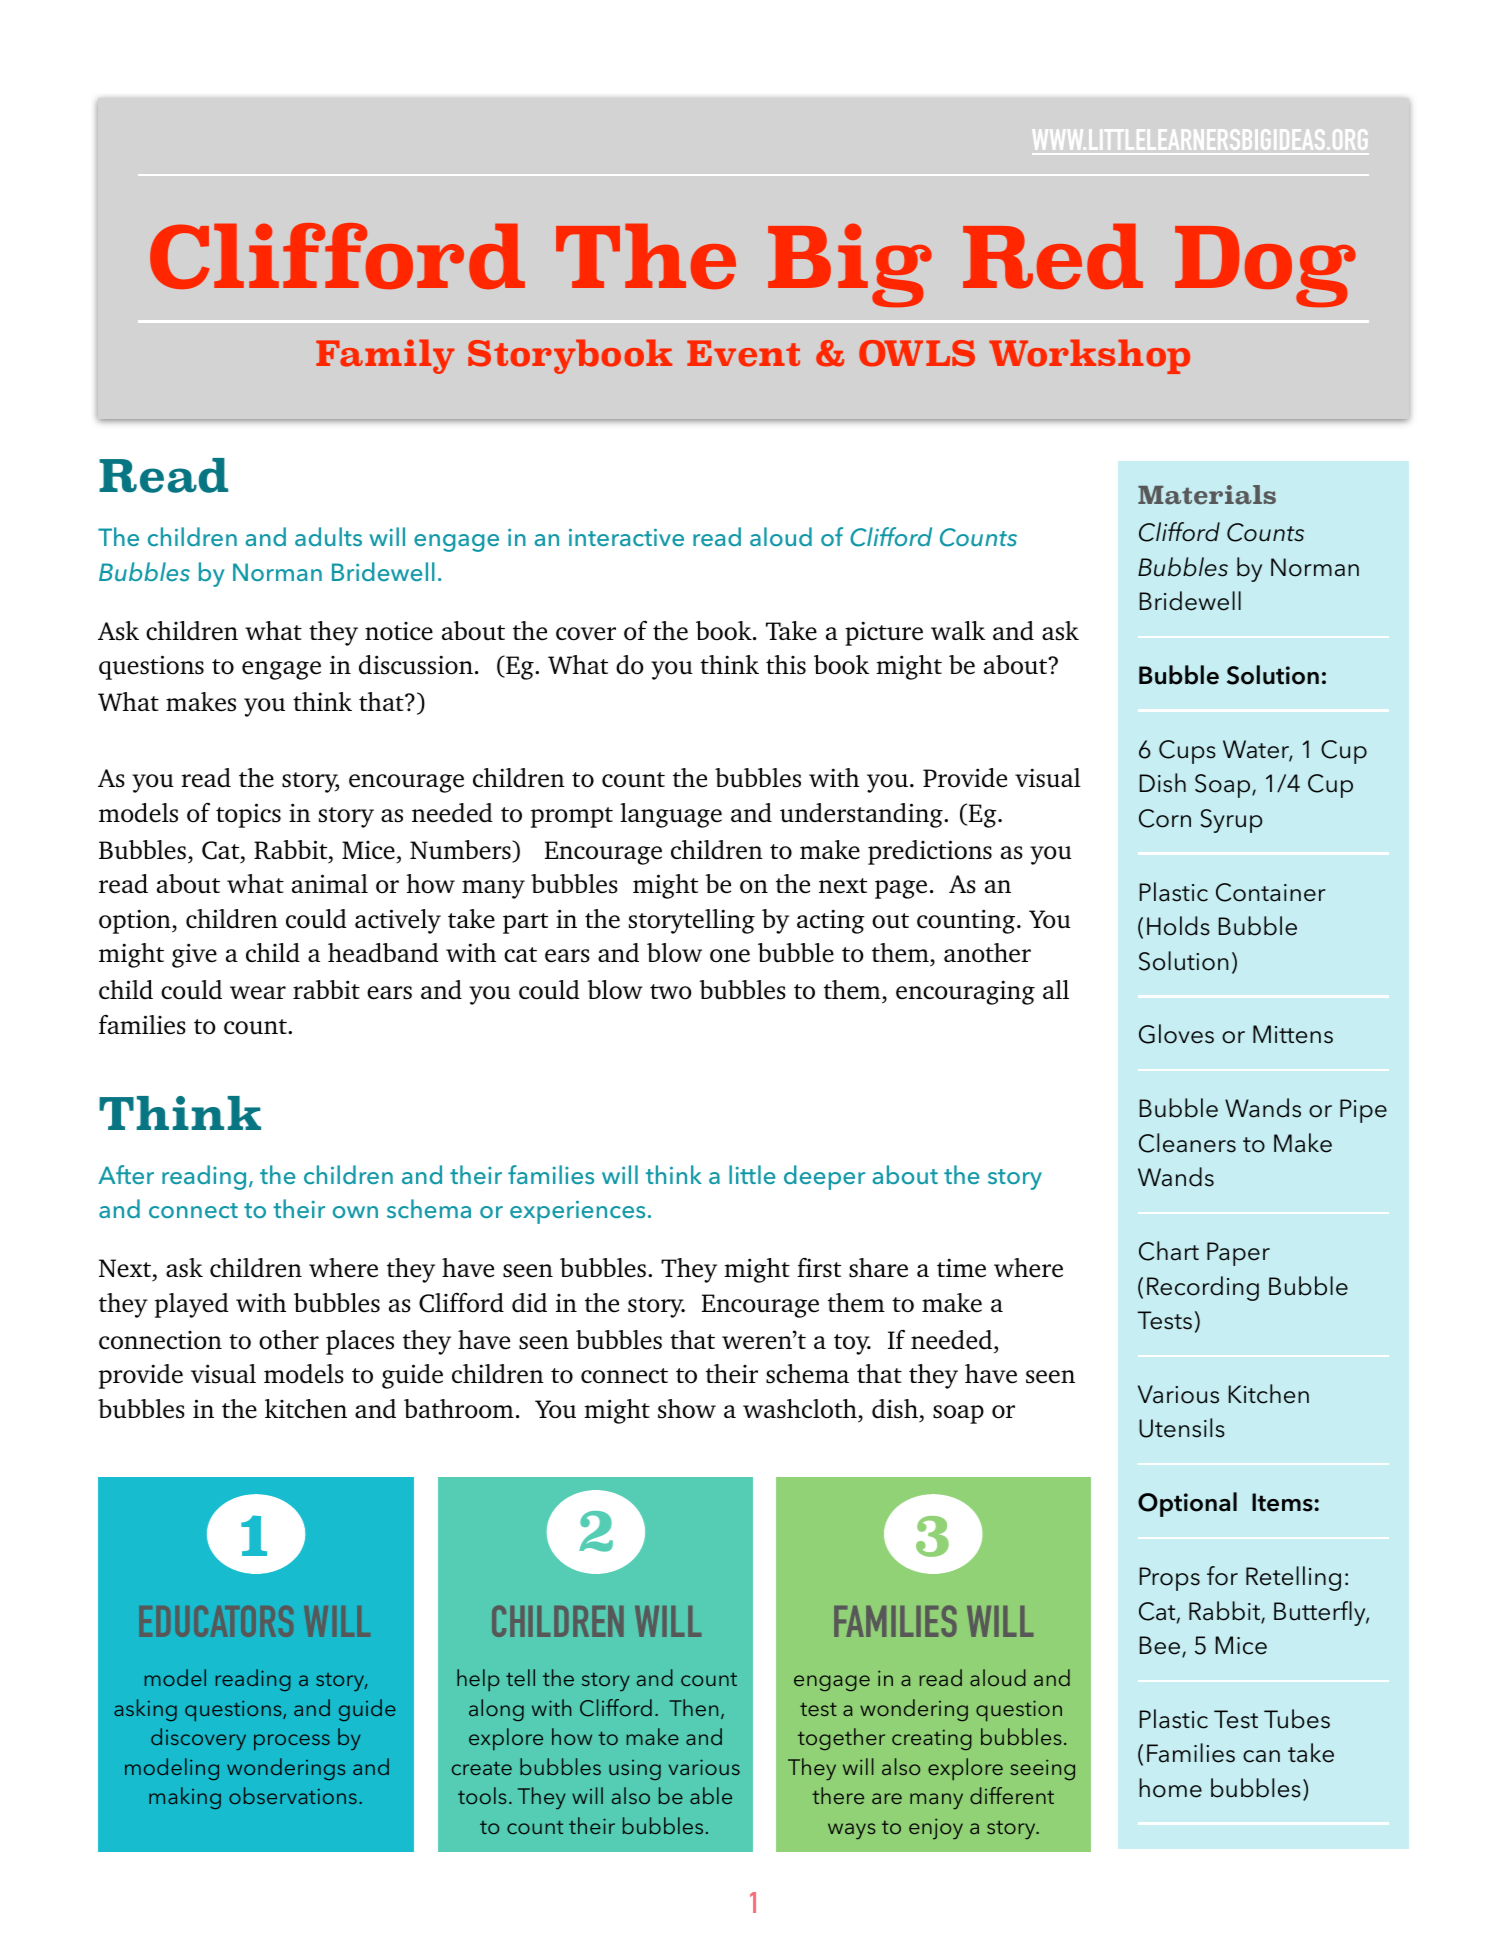 Image resolution: width=1507 pixels, height=1950 pixels. I want to click on Utensils, so click(1182, 1428).
